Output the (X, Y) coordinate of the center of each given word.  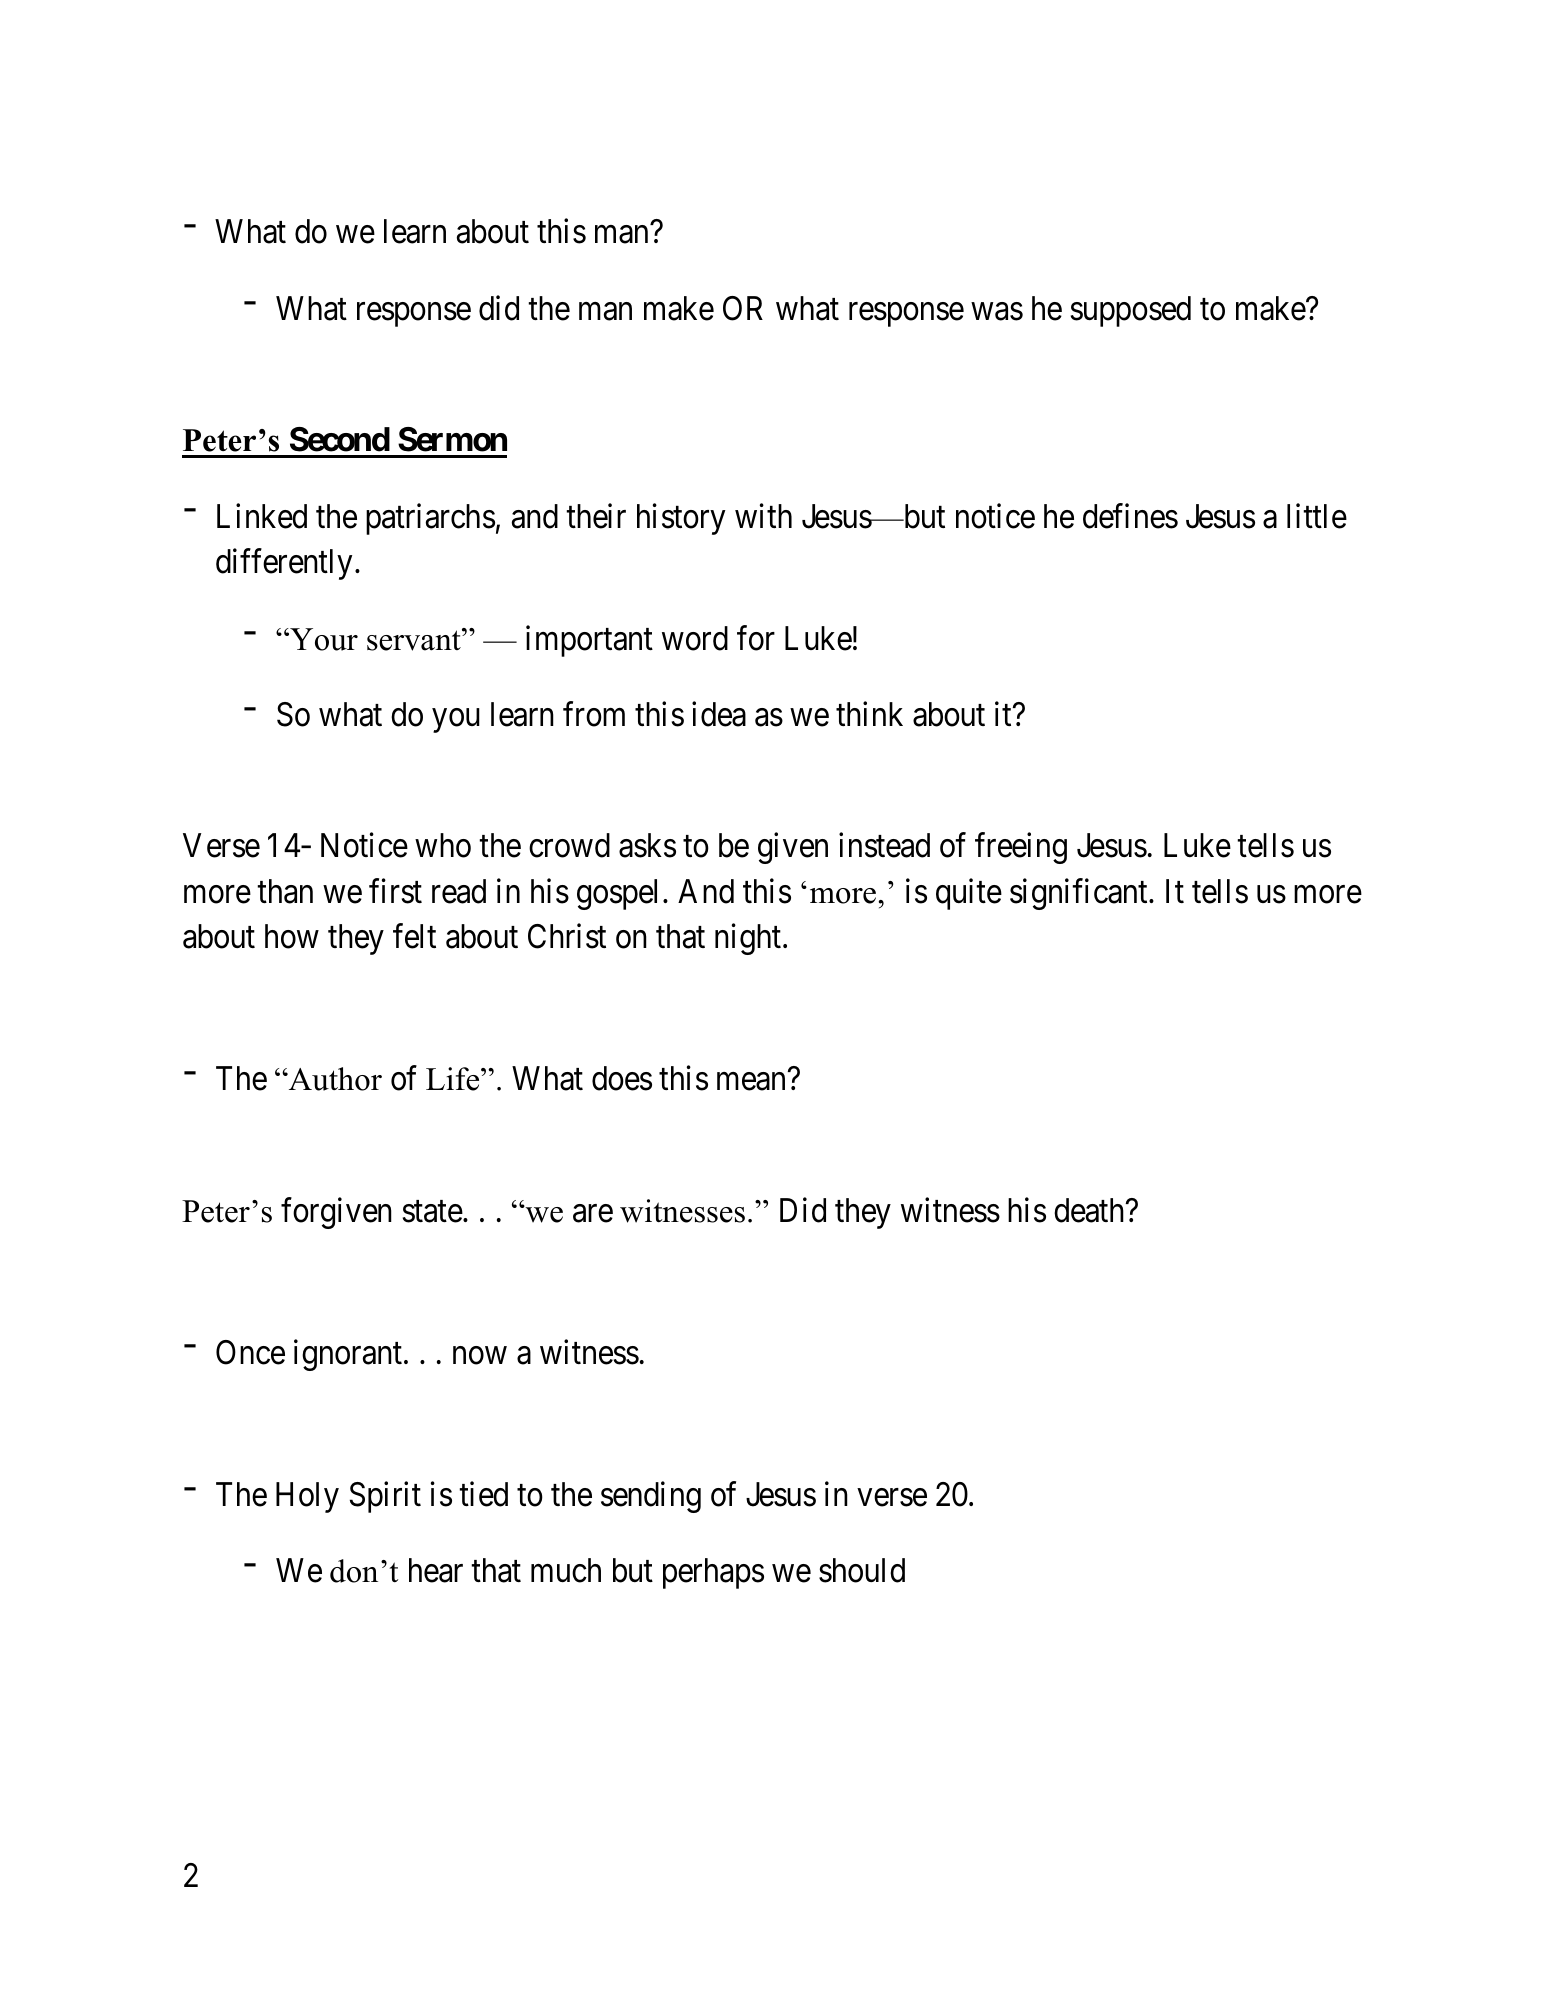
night (749, 939)
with (763, 515)
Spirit (385, 1497)
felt (414, 936)
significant (1080, 894)
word (695, 638)
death (1090, 1210)
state (433, 1212)
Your (323, 639)
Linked (262, 516)
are (593, 1213)
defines (1130, 516)
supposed (1131, 311)
